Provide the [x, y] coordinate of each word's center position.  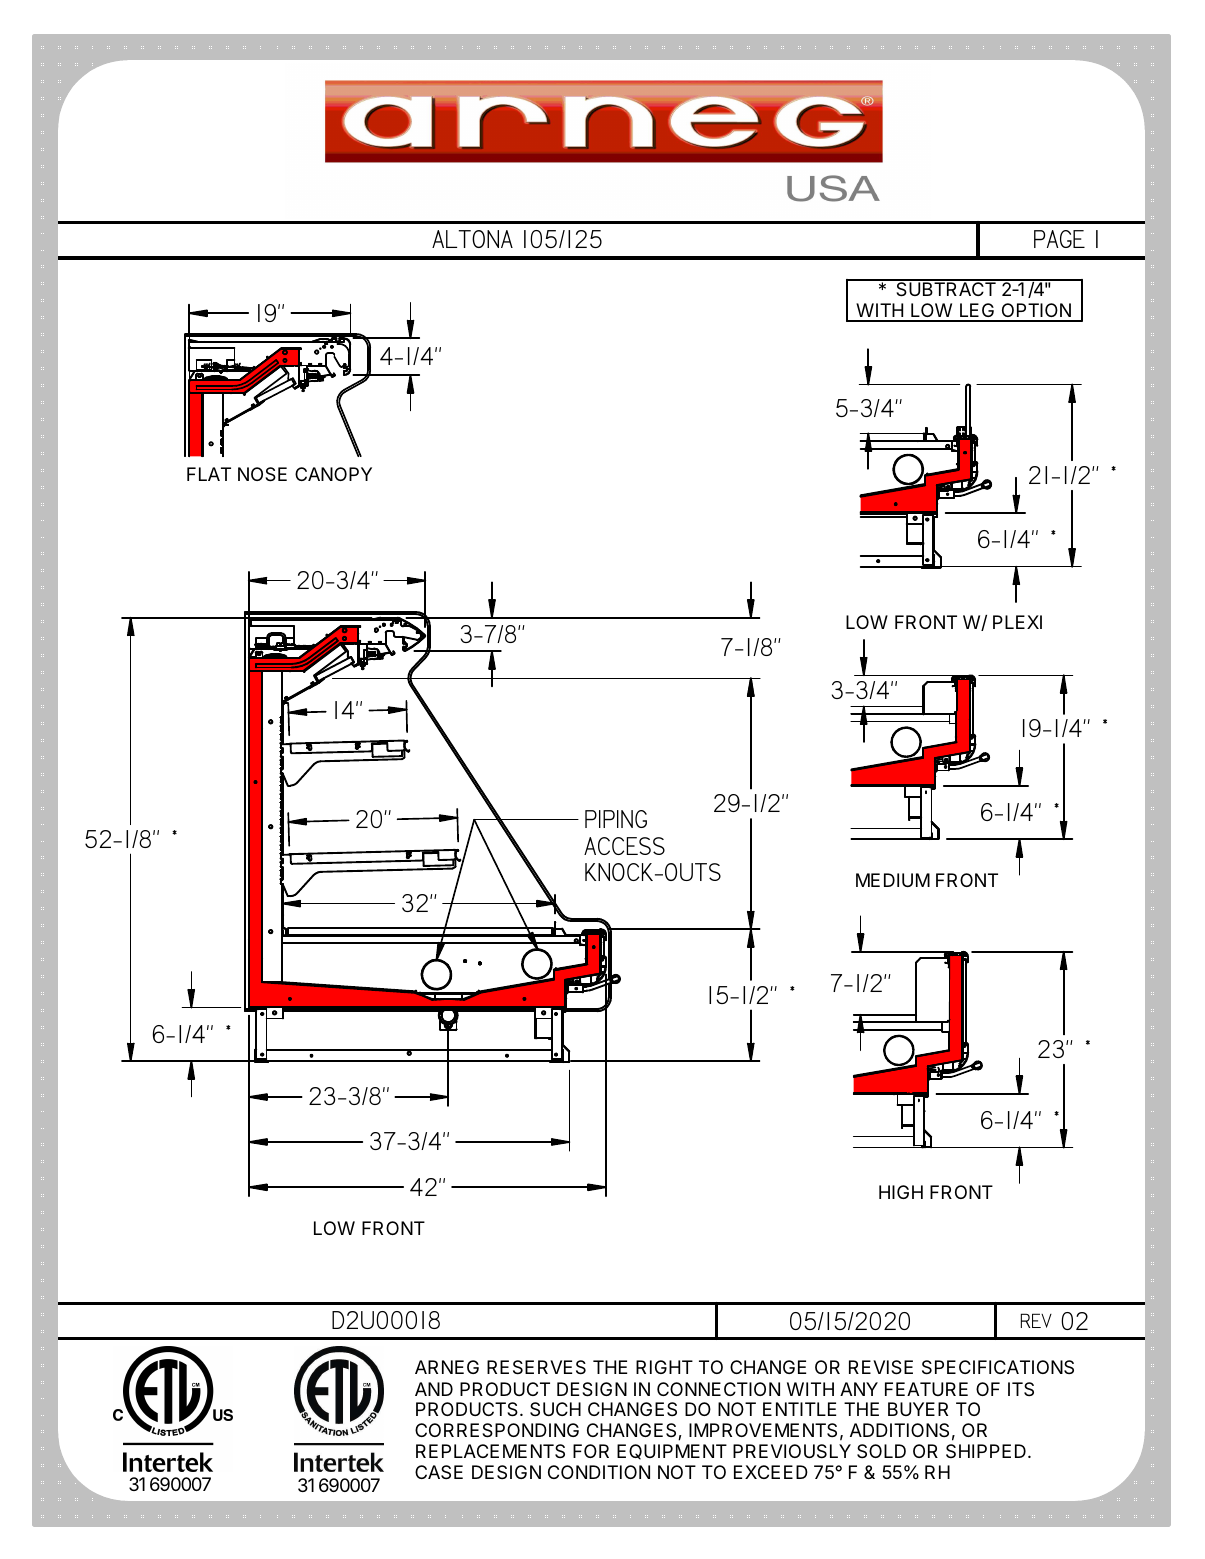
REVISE [881, 1367]
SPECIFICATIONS [998, 1367]
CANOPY [333, 474]
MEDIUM [893, 880]
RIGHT [664, 1367]
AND [434, 1389]
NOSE [262, 474]
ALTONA [472, 239]
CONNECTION [718, 1389]
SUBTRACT [946, 288]
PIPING [616, 819]
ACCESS [624, 846]
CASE [439, 1472]
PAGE [1059, 239]
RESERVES [536, 1367]
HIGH [901, 1192]
